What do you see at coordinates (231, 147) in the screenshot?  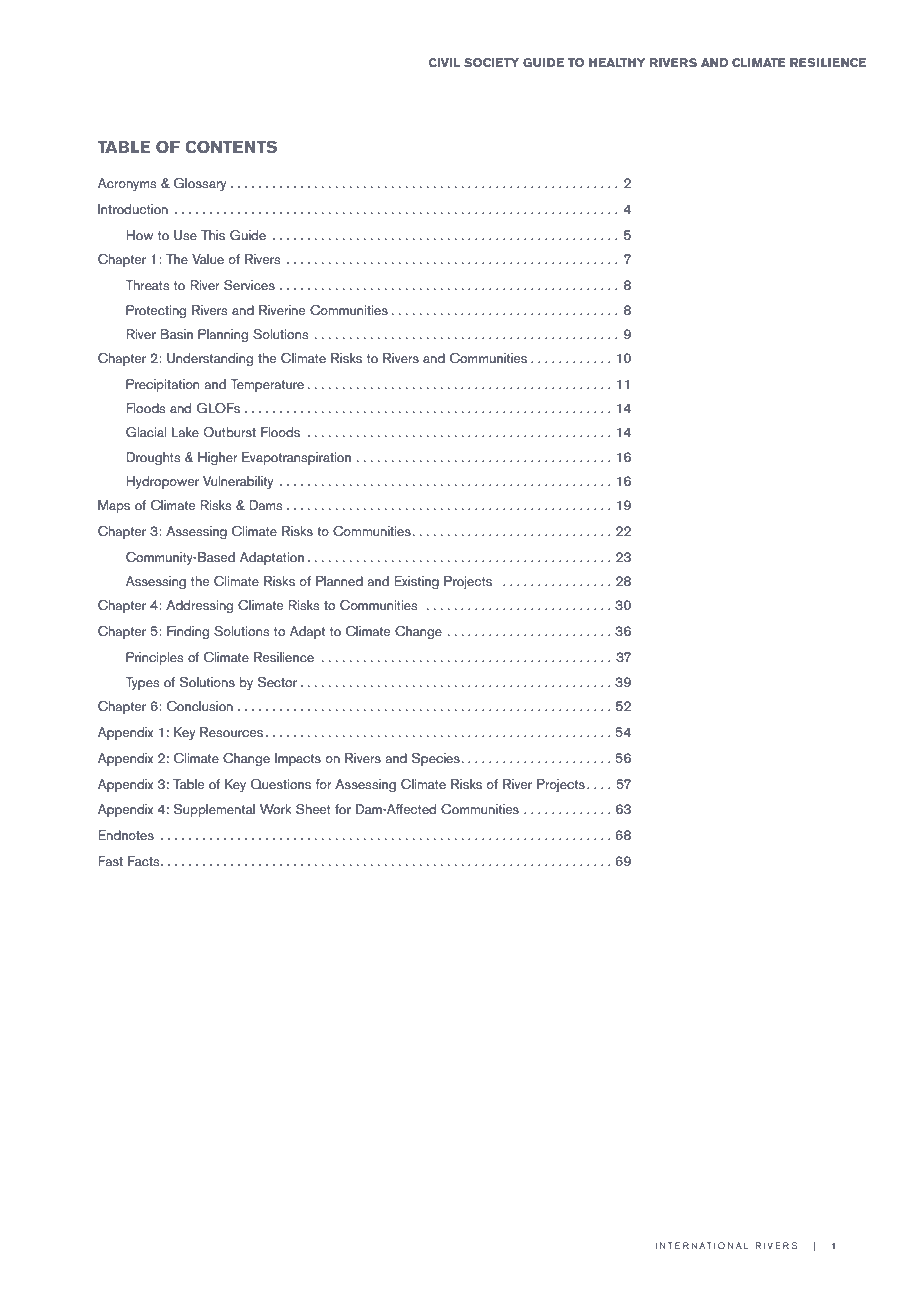 I see `CONTENTS` at bounding box center [231, 147].
